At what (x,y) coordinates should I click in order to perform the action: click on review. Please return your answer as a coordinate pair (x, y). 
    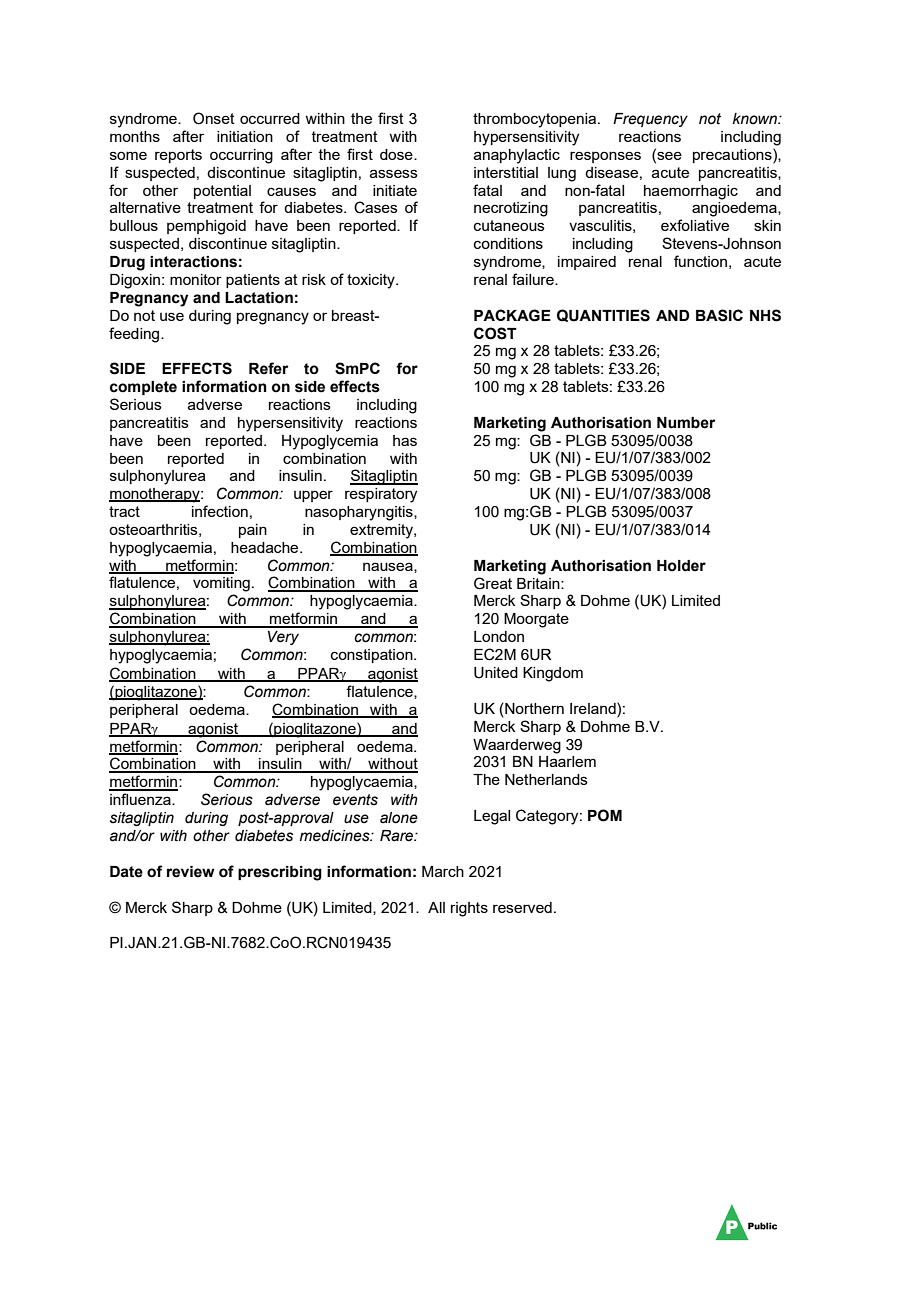
    Looking at the image, I should click on (191, 872).
